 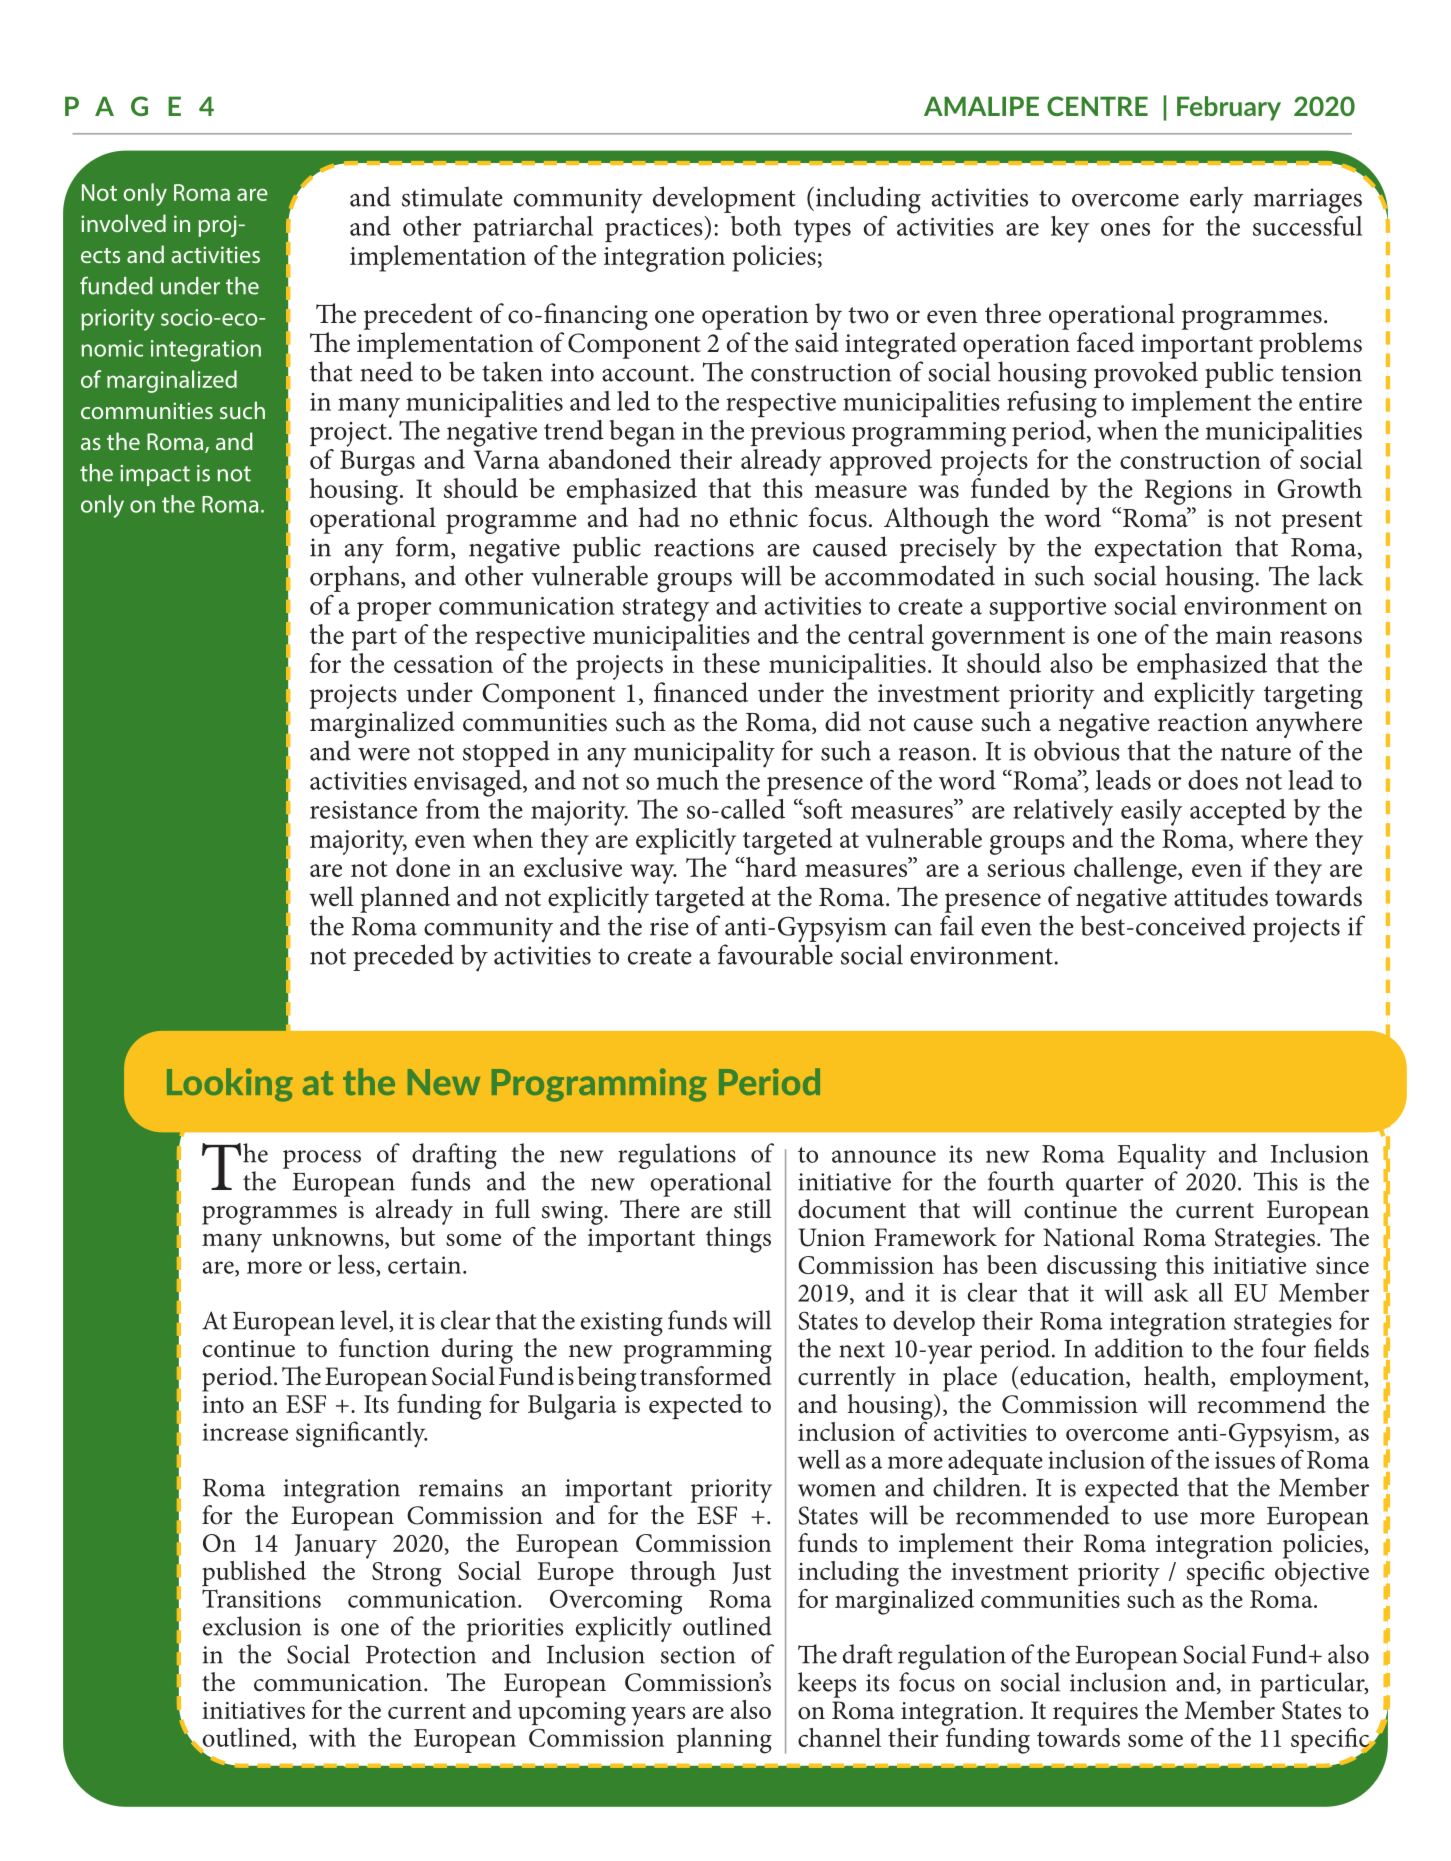 What do you see at coordinates (1216, 200) in the page?
I see `early` at bounding box center [1216, 200].
